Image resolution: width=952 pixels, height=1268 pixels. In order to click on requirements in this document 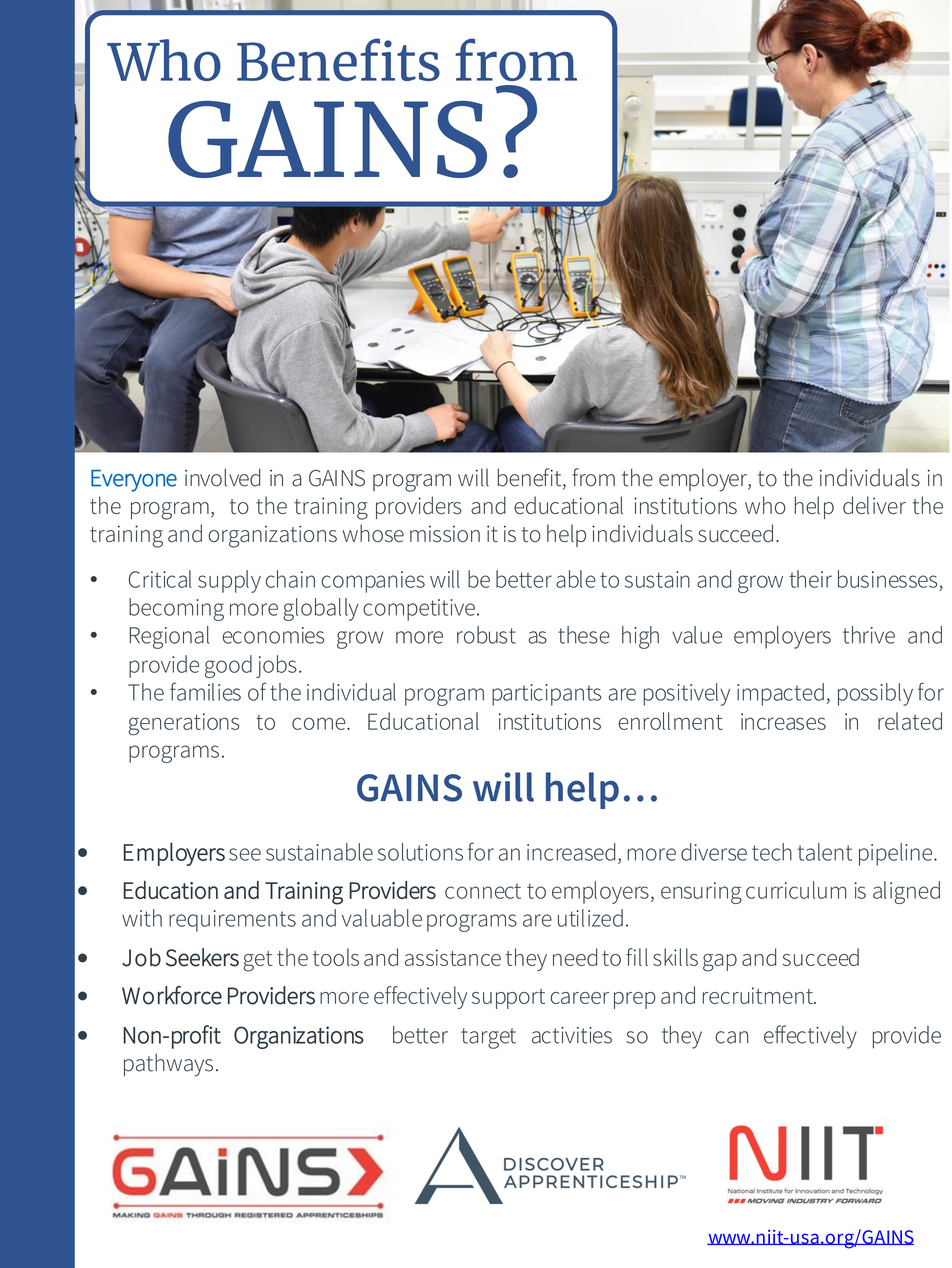, I will do `click(232, 921)`.
